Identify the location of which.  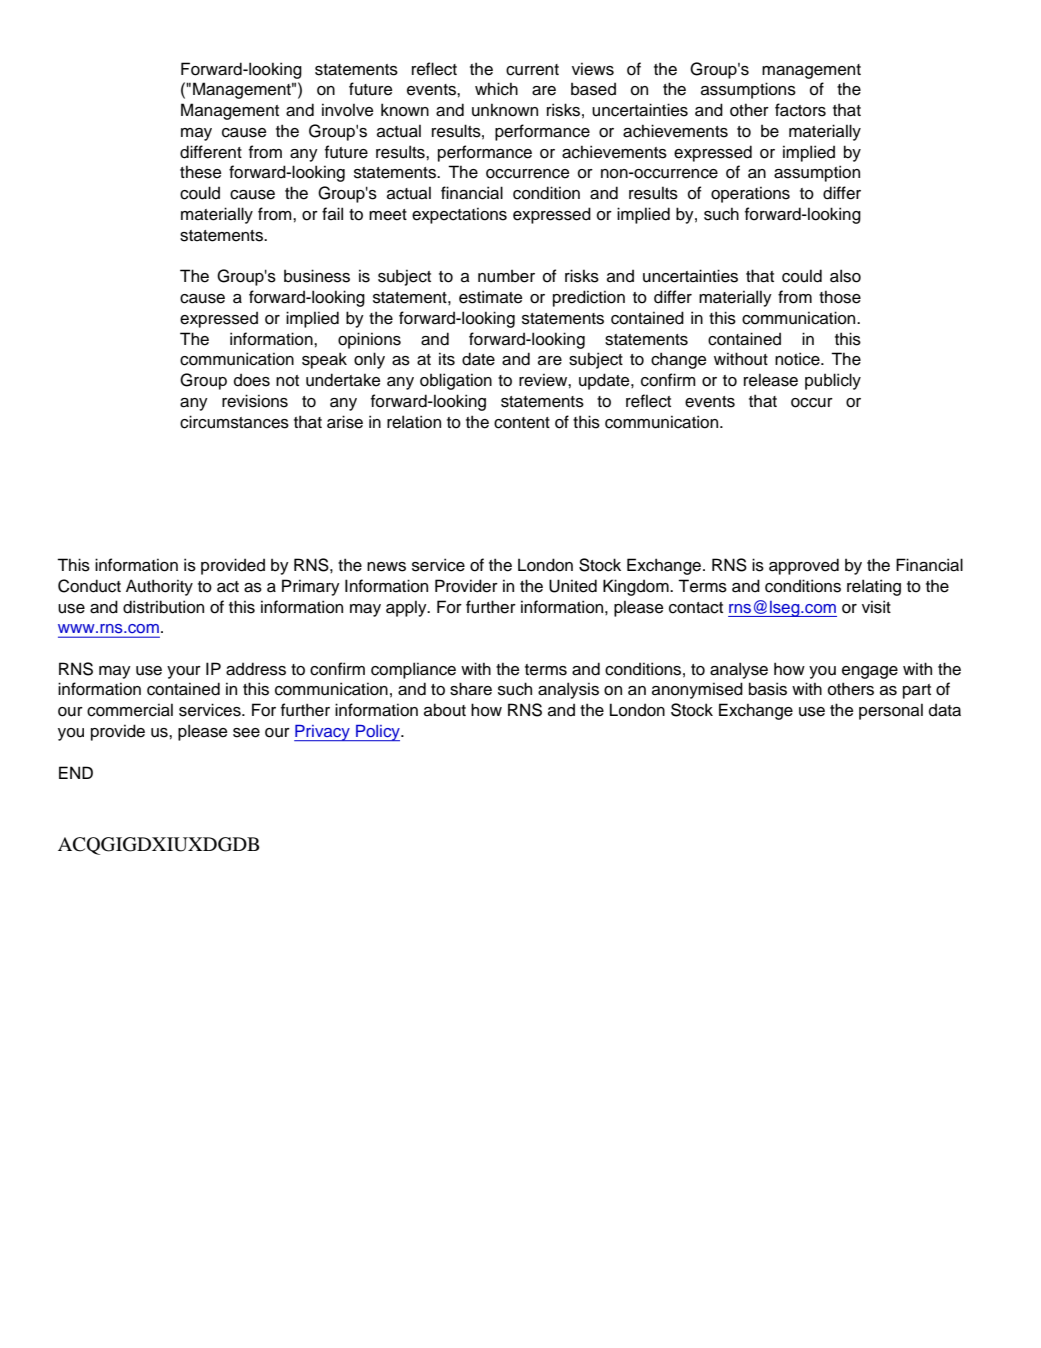
(496, 89).
